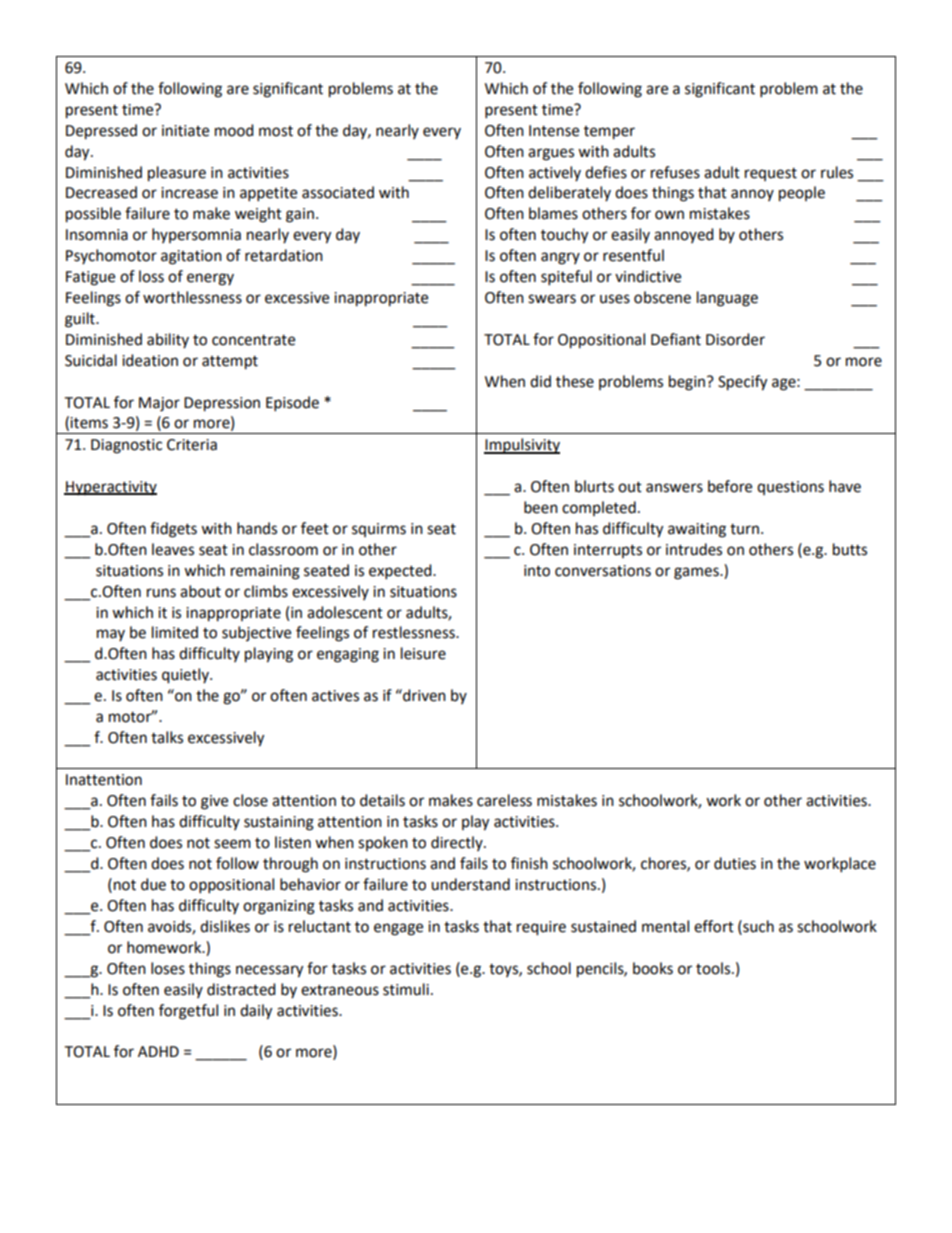 Image resolution: width=952 pixels, height=1233 pixels. Describe the element at coordinates (167, 737) in the screenshot. I see `talks` at that location.
